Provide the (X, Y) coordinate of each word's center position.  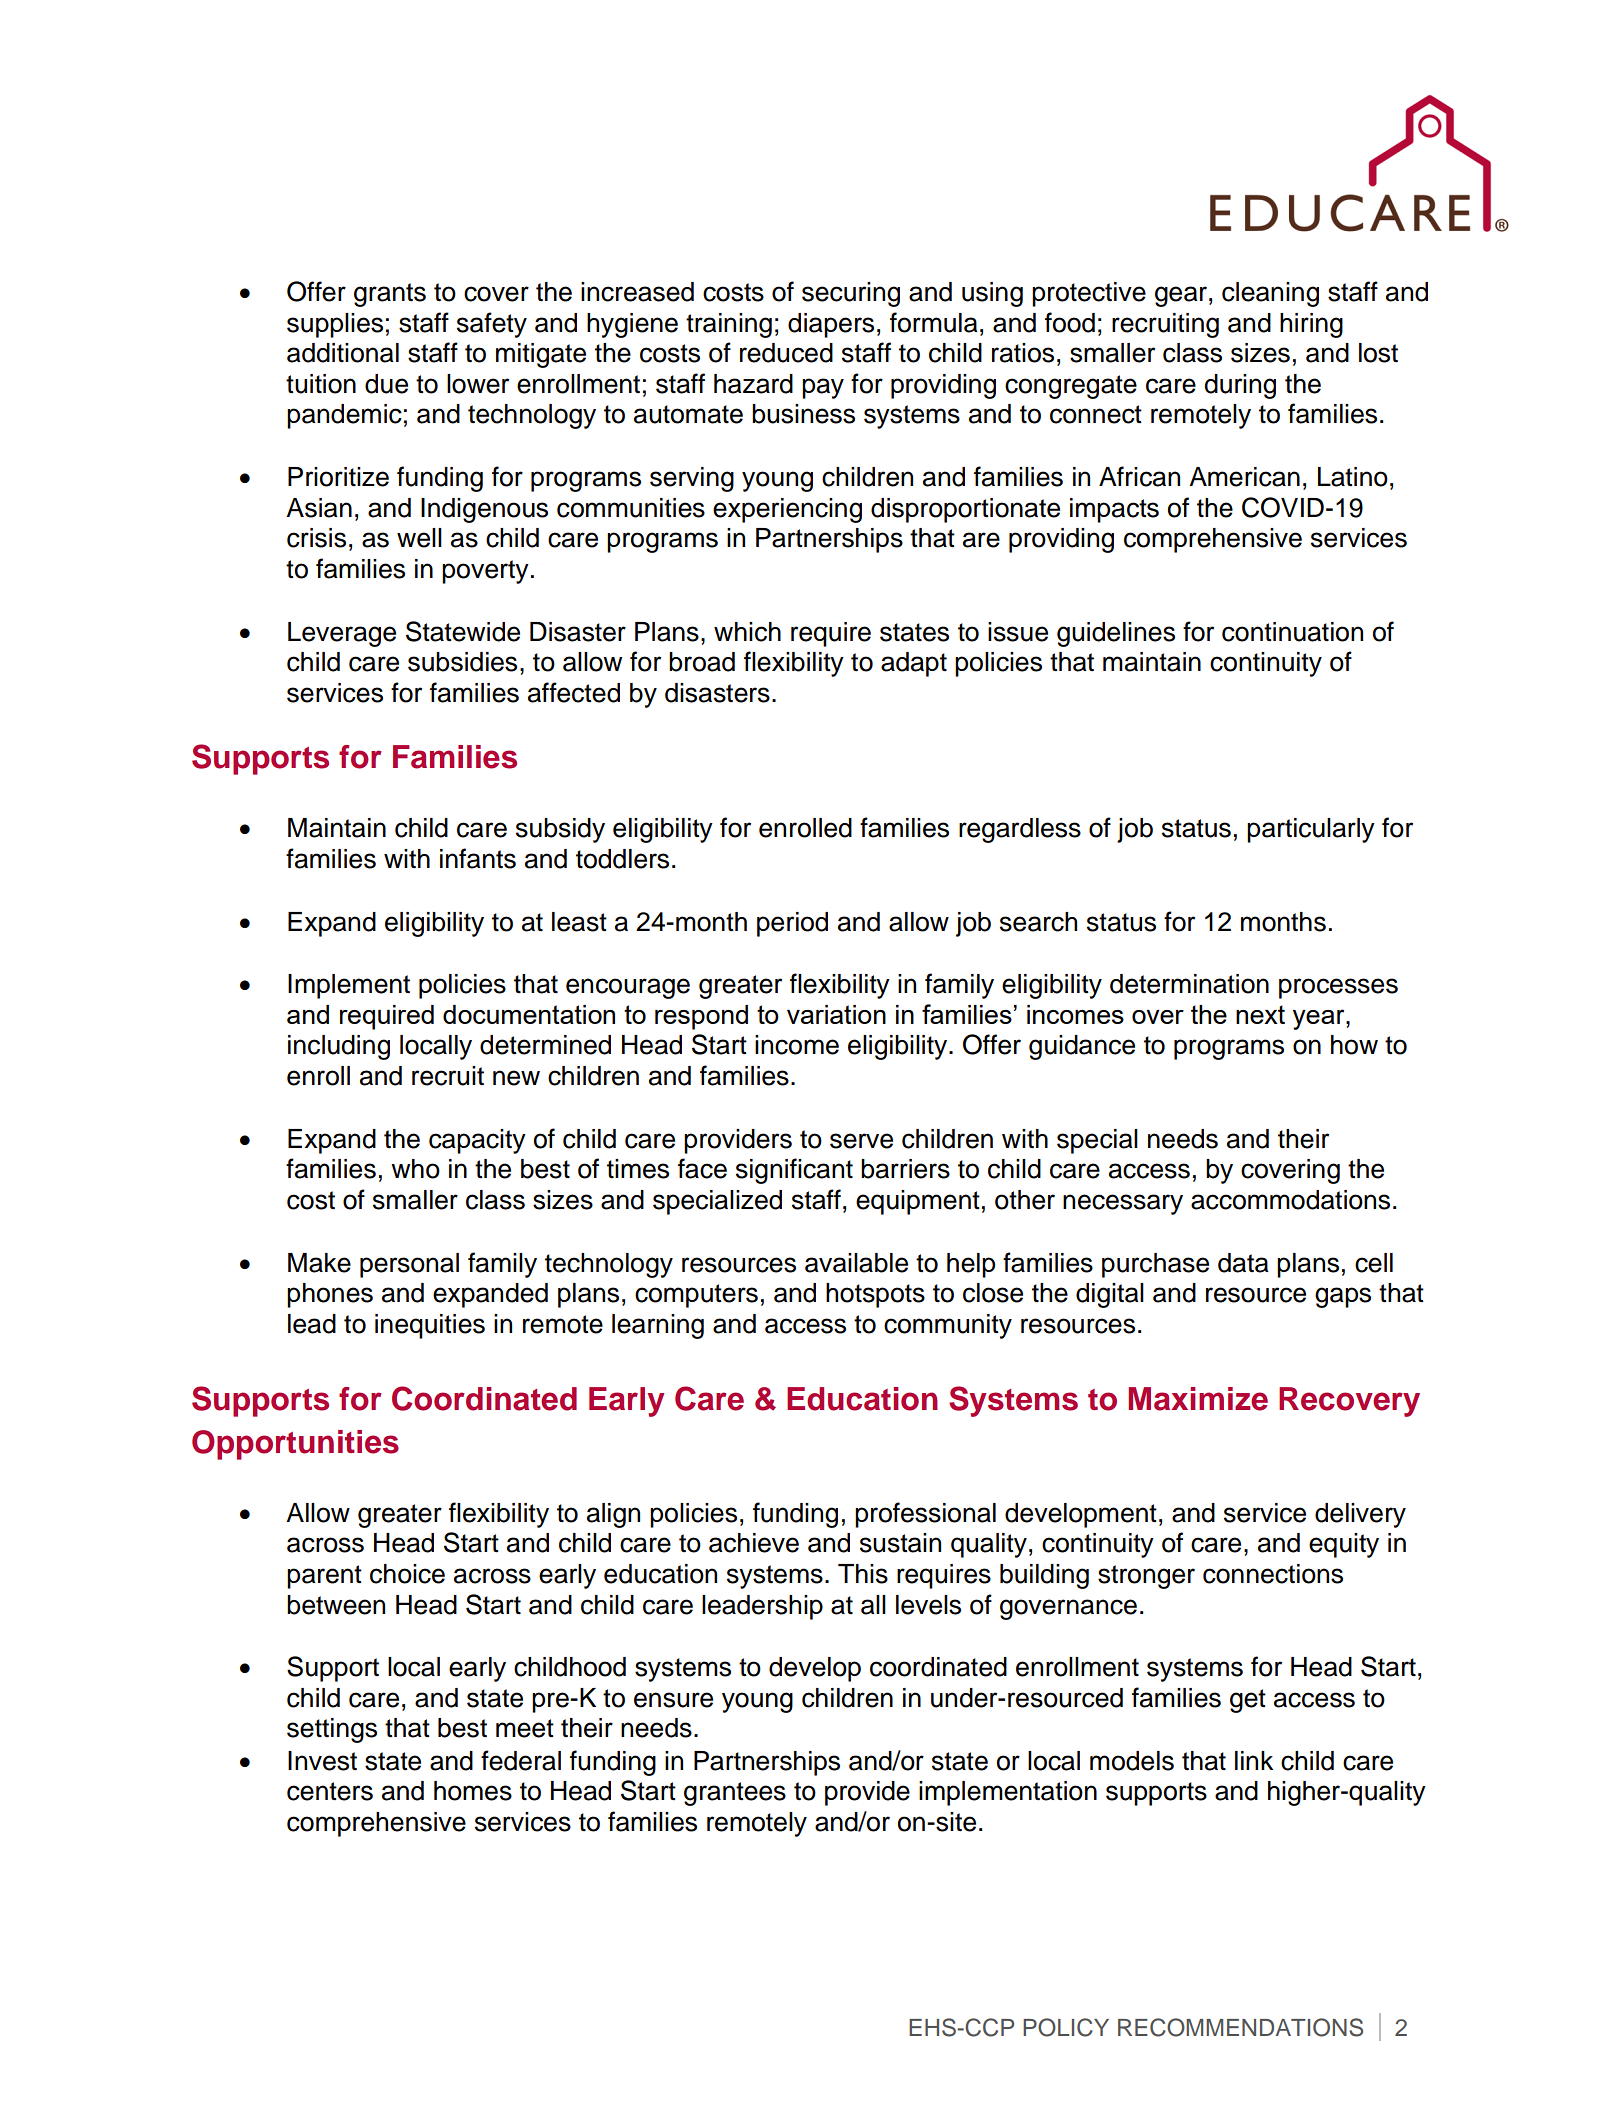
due (386, 384)
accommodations (1290, 1200)
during (1240, 386)
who (415, 1169)
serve (861, 1141)
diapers (831, 325)
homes (473, 1791)
